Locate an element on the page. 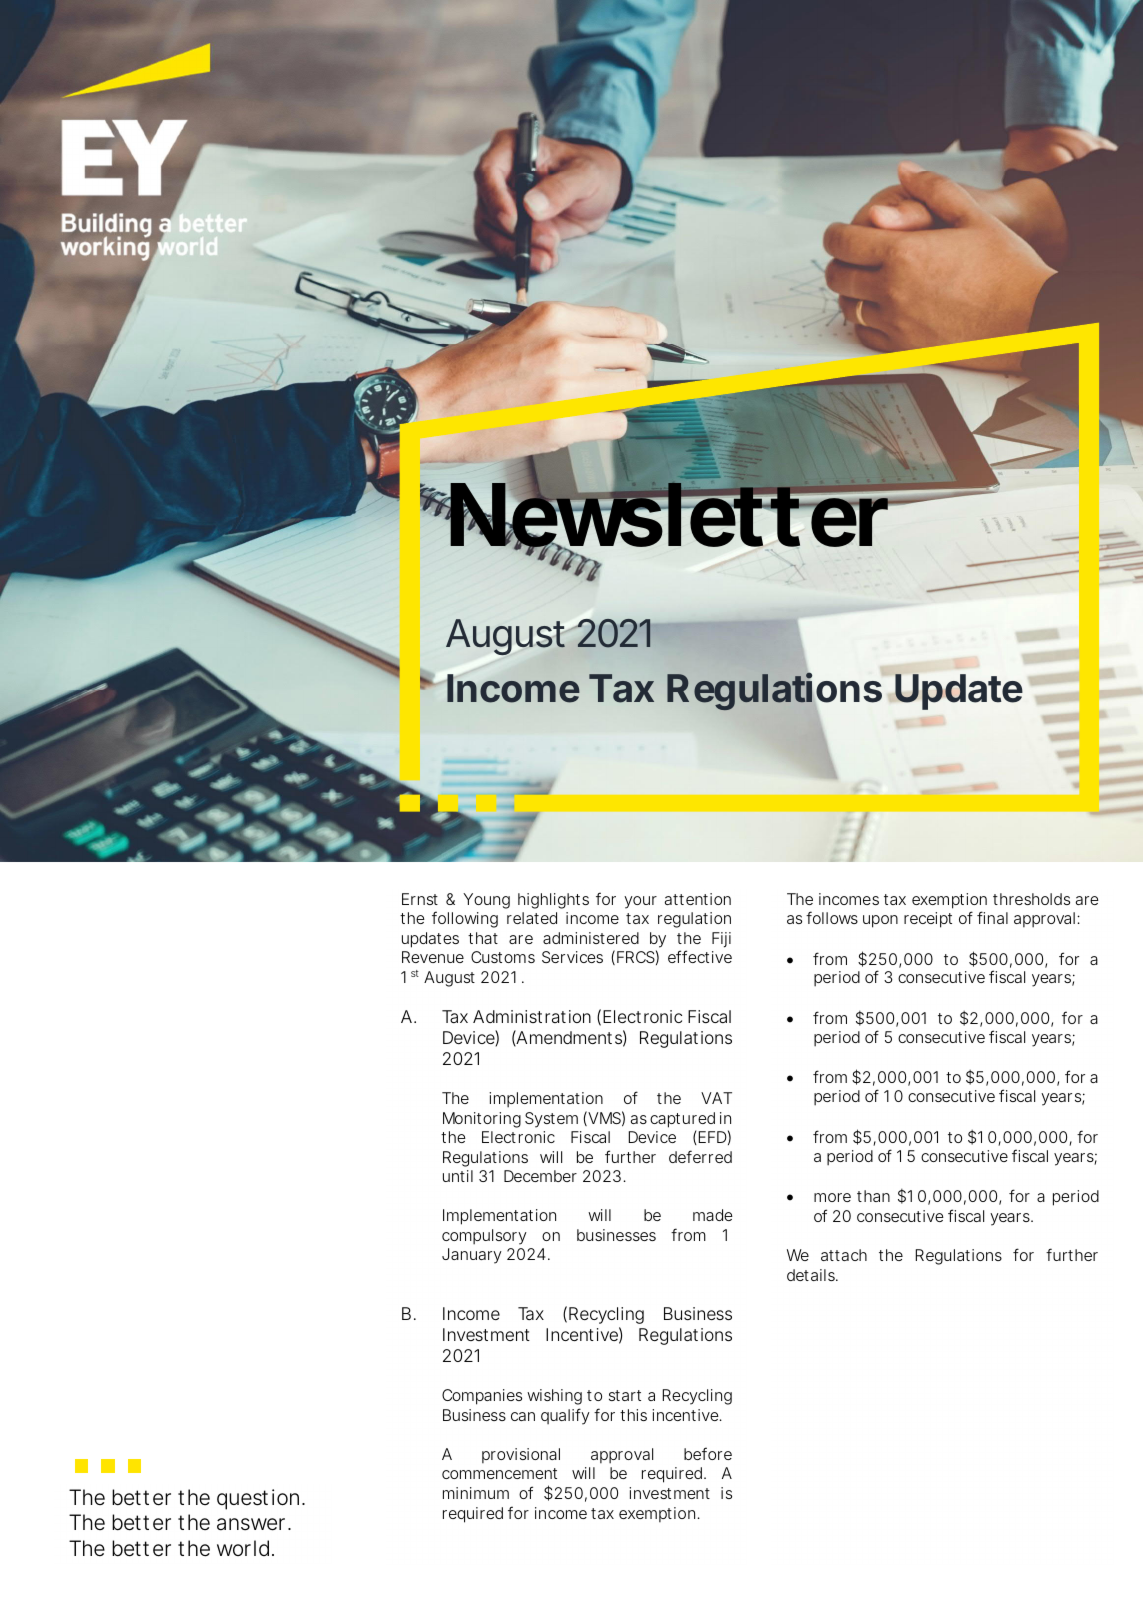 The image size is (1143, 1616). Ernst is located at coordinates (420, 899).
